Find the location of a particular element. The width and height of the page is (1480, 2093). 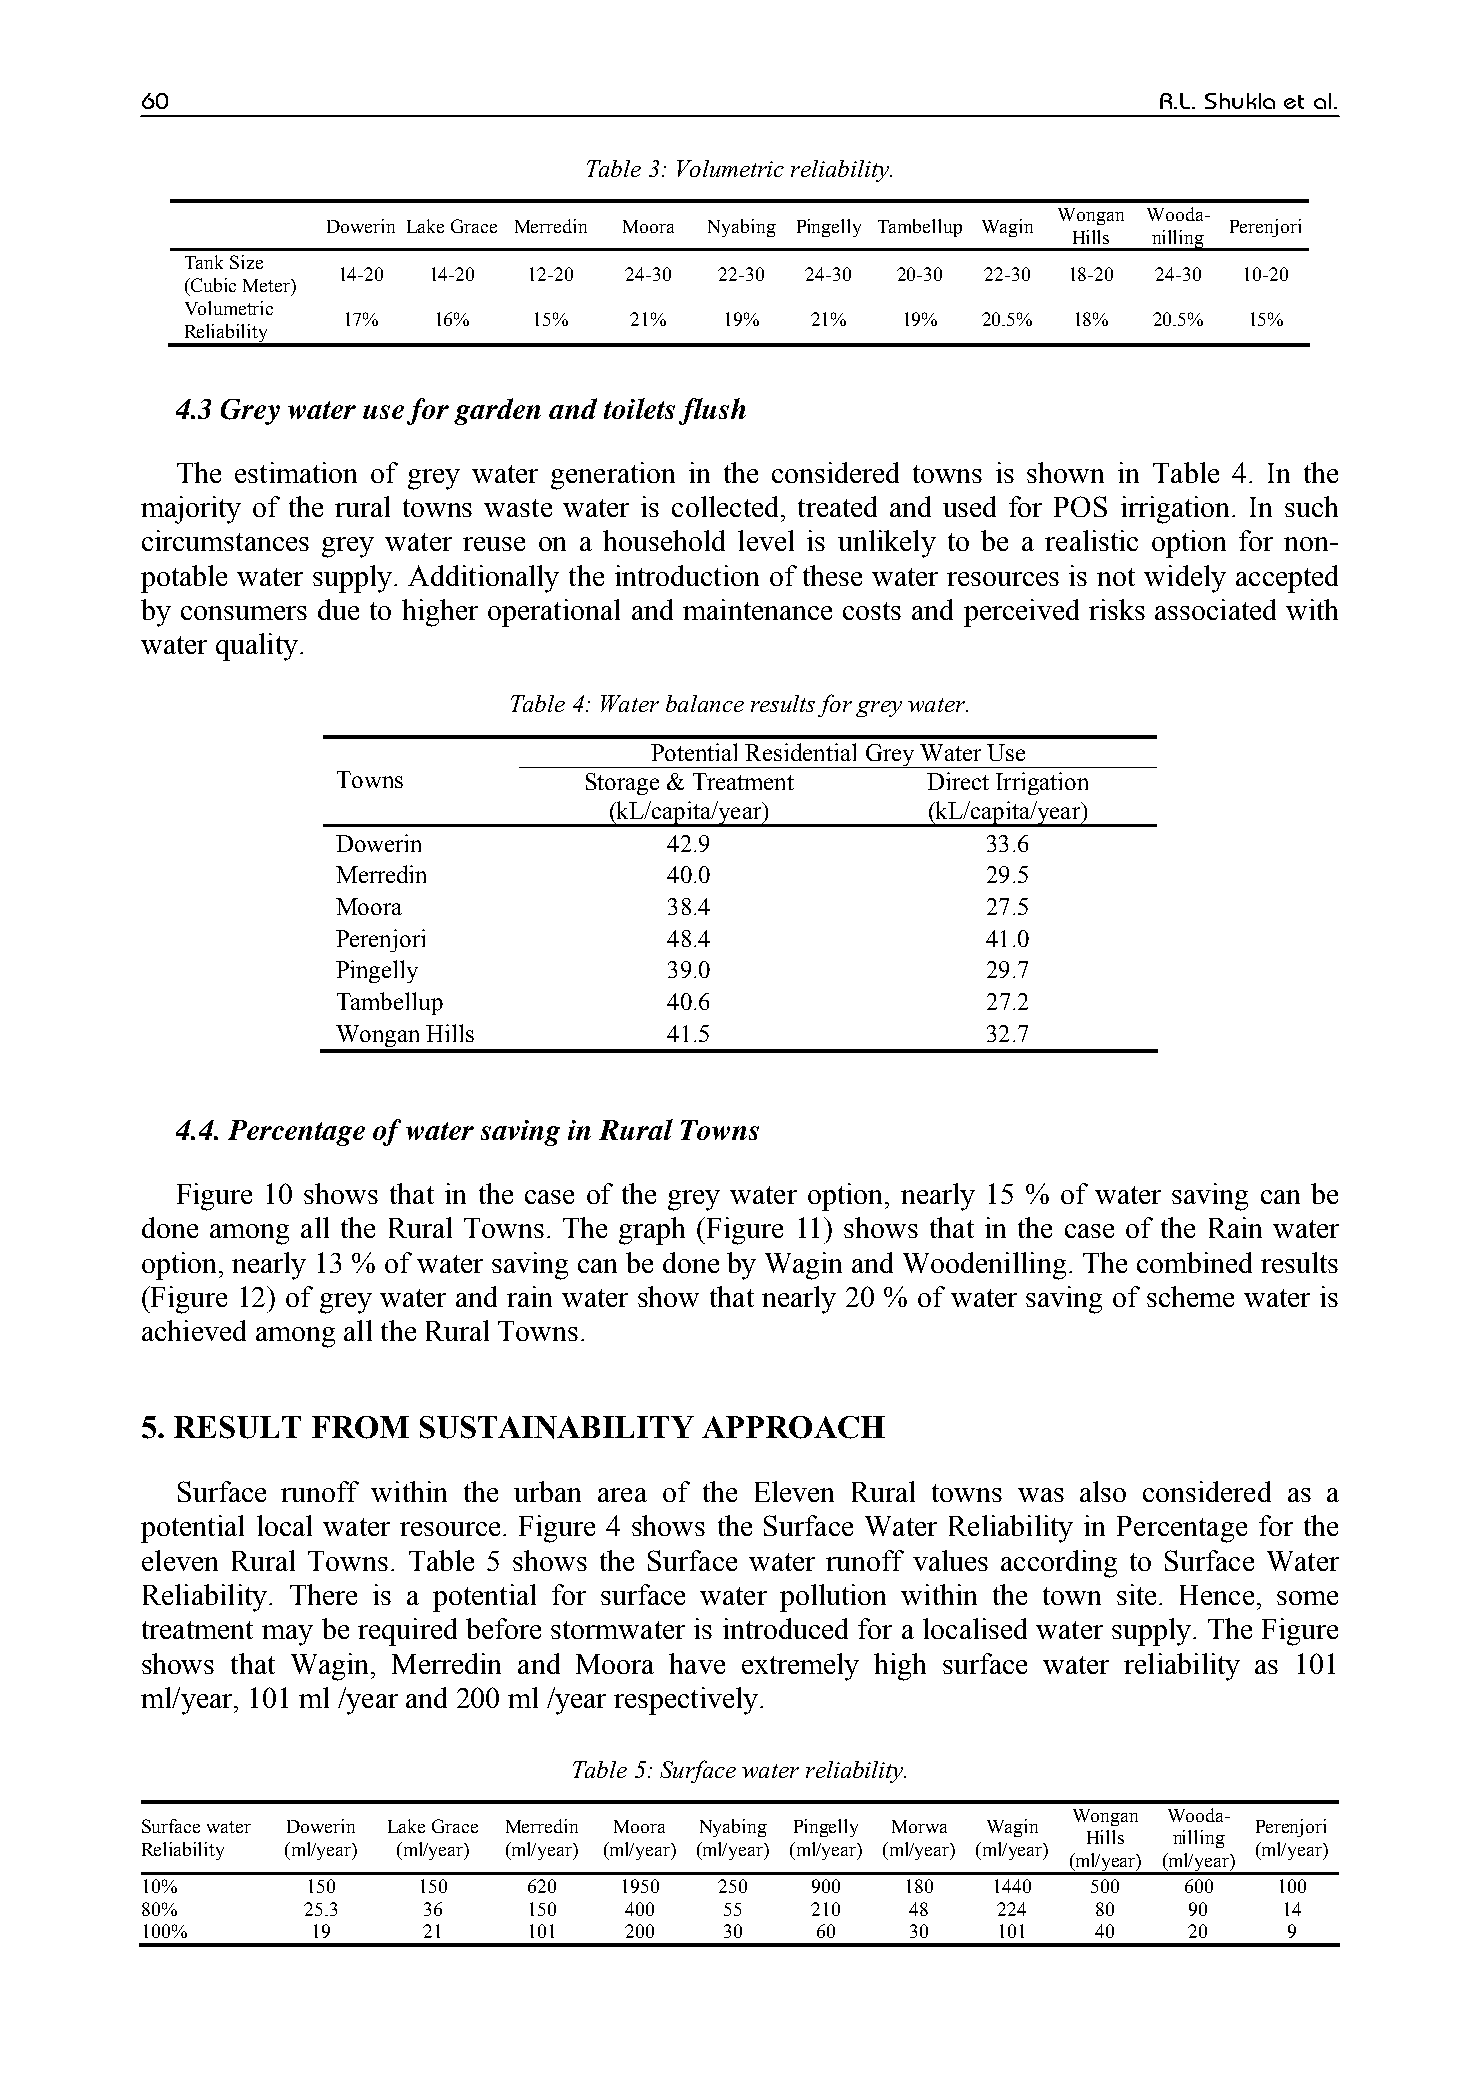

Size is located at coordinates (246, 262).
